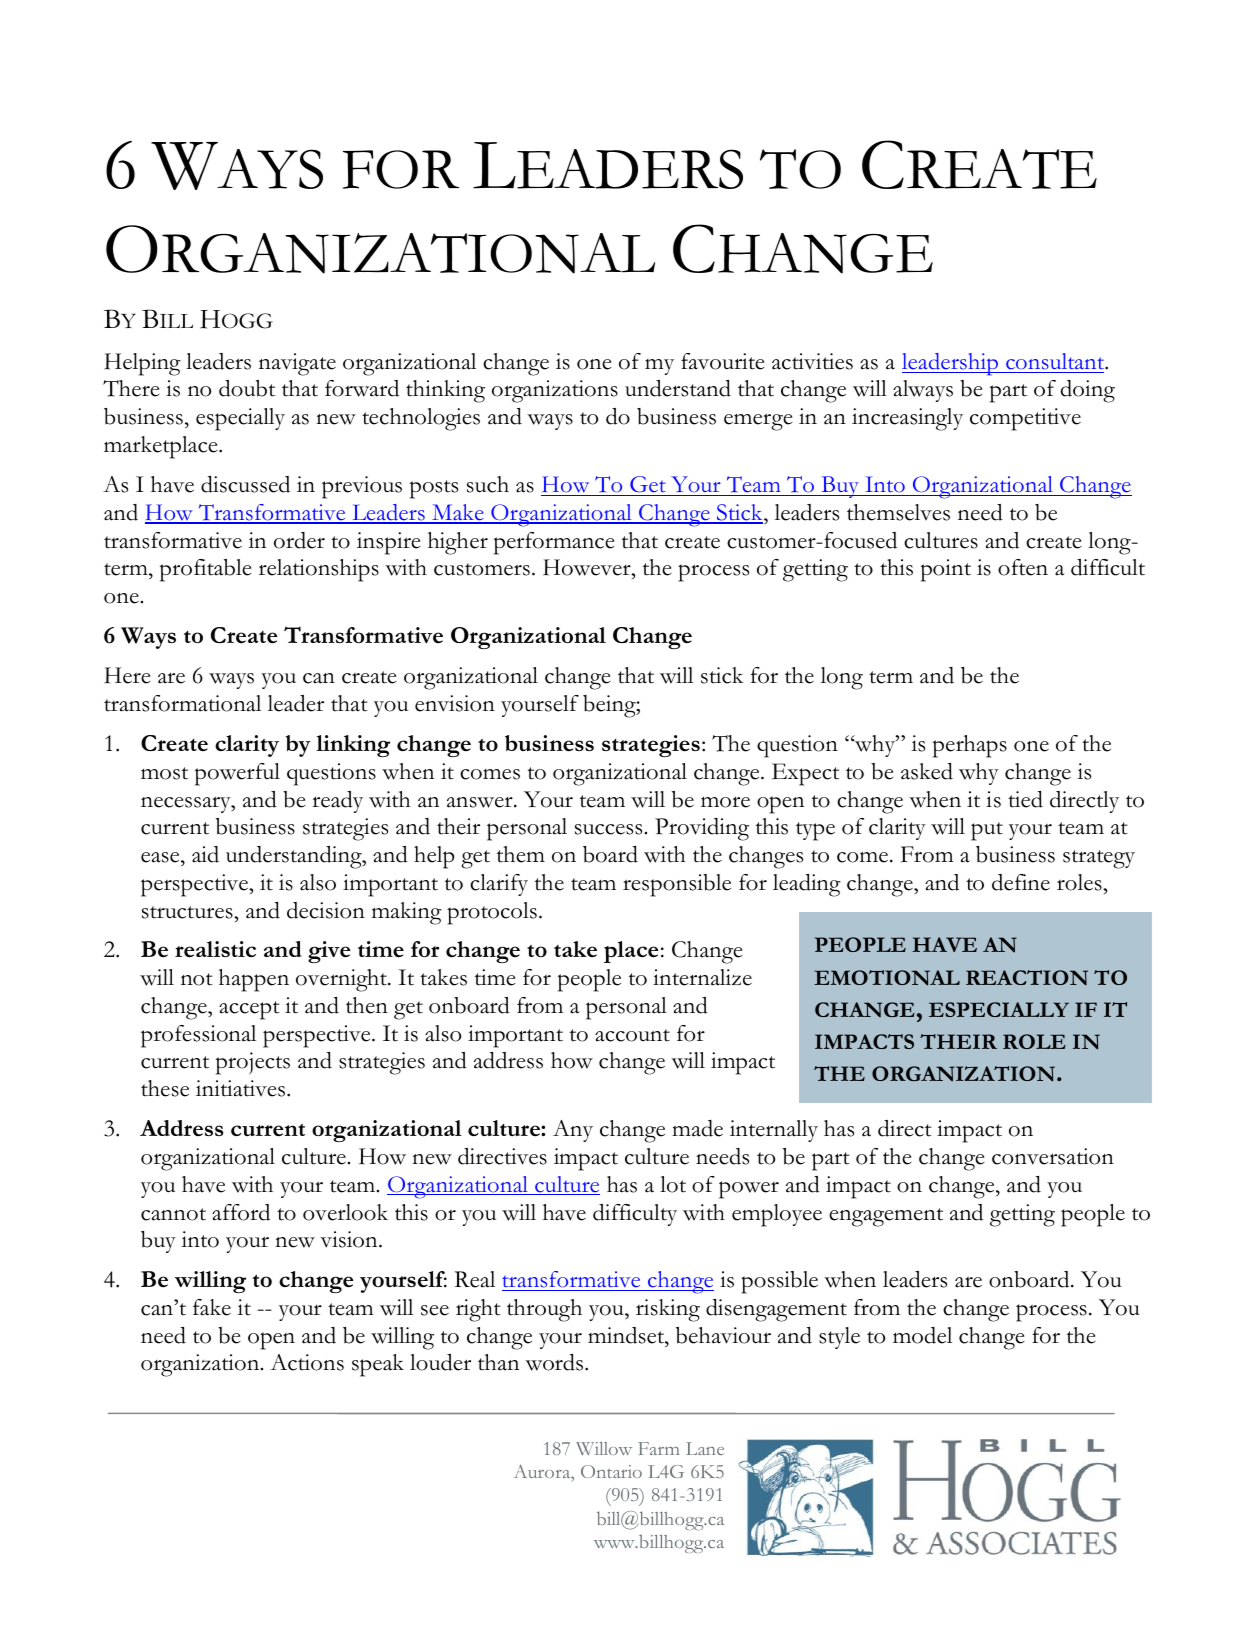 The image size is (1257, 1627). Describe the element at coordinates (307, 1362) in the screenshot. I see `Actions` at that location.
